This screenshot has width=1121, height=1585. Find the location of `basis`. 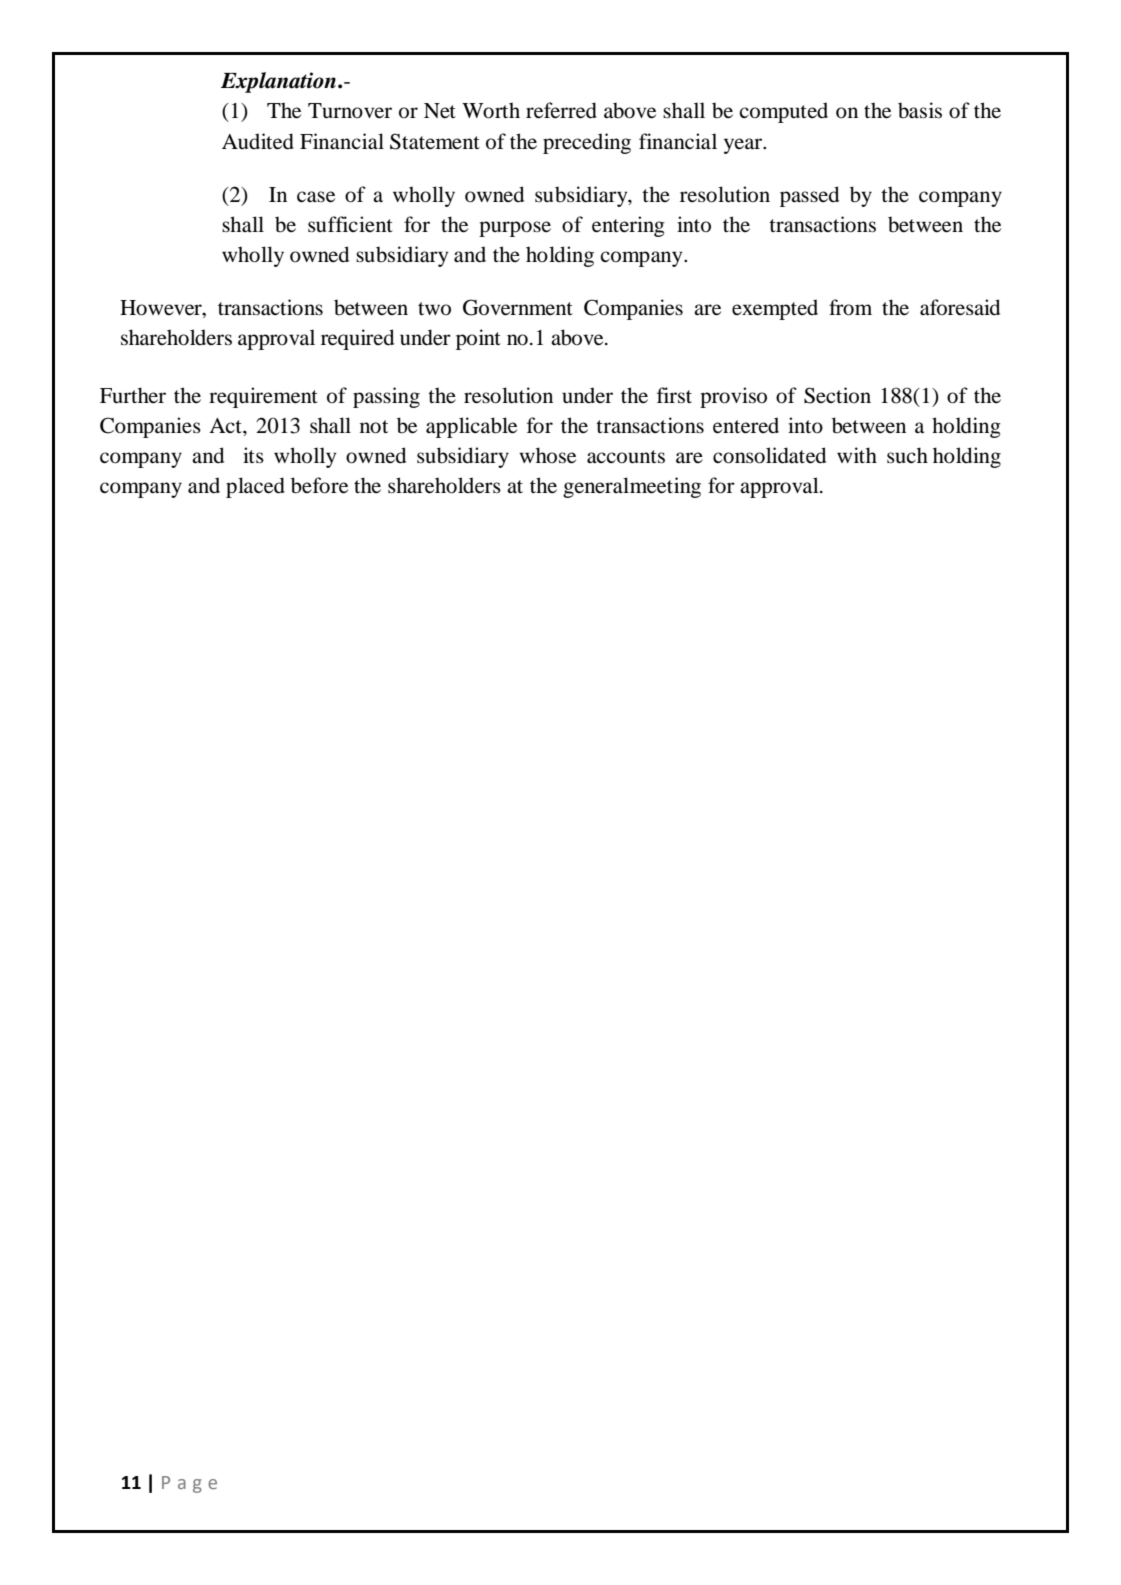

basis is located at coordinates (920, 110).
